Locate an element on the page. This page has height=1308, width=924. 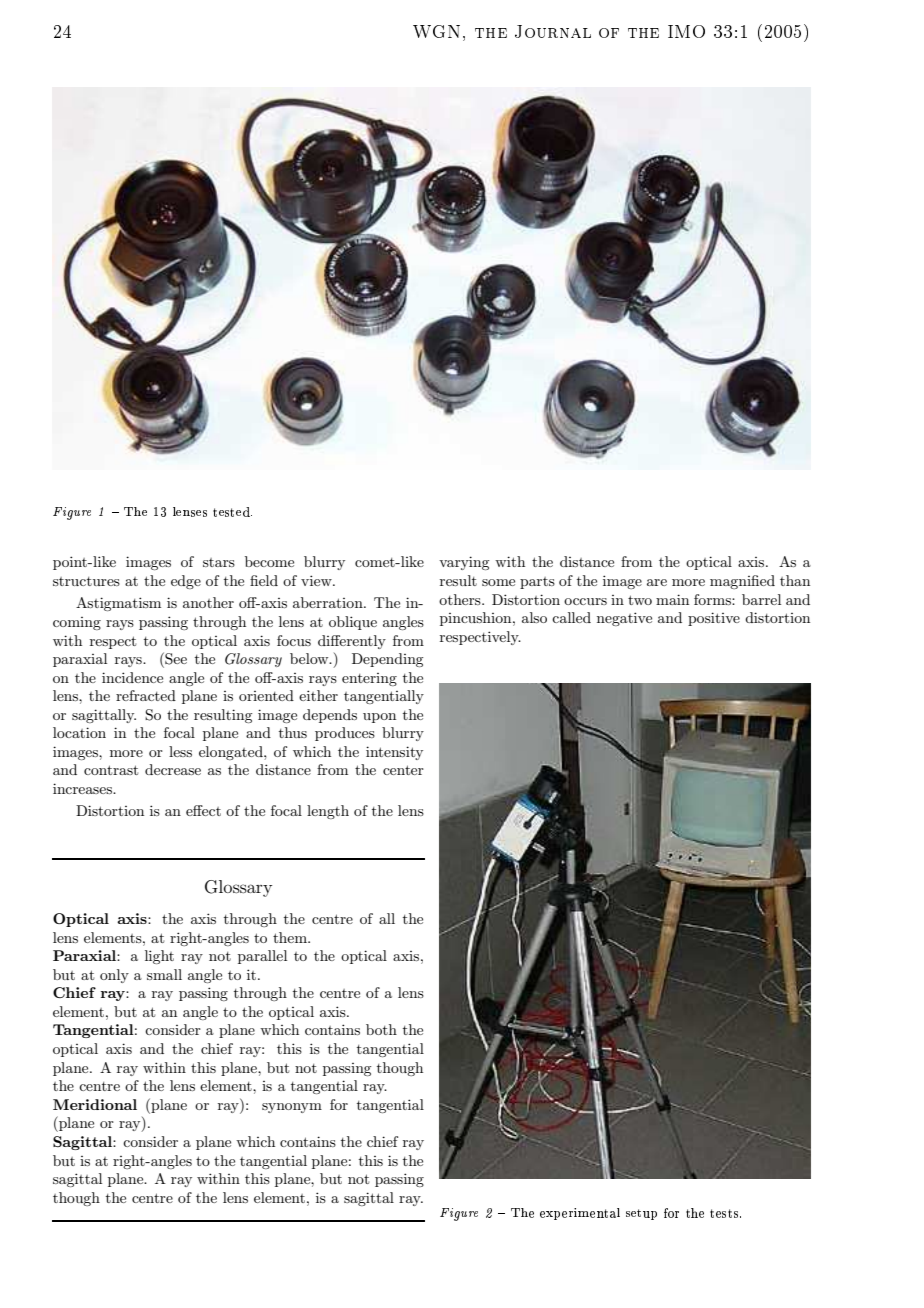
magnified is located at coordinates (742, 582).
